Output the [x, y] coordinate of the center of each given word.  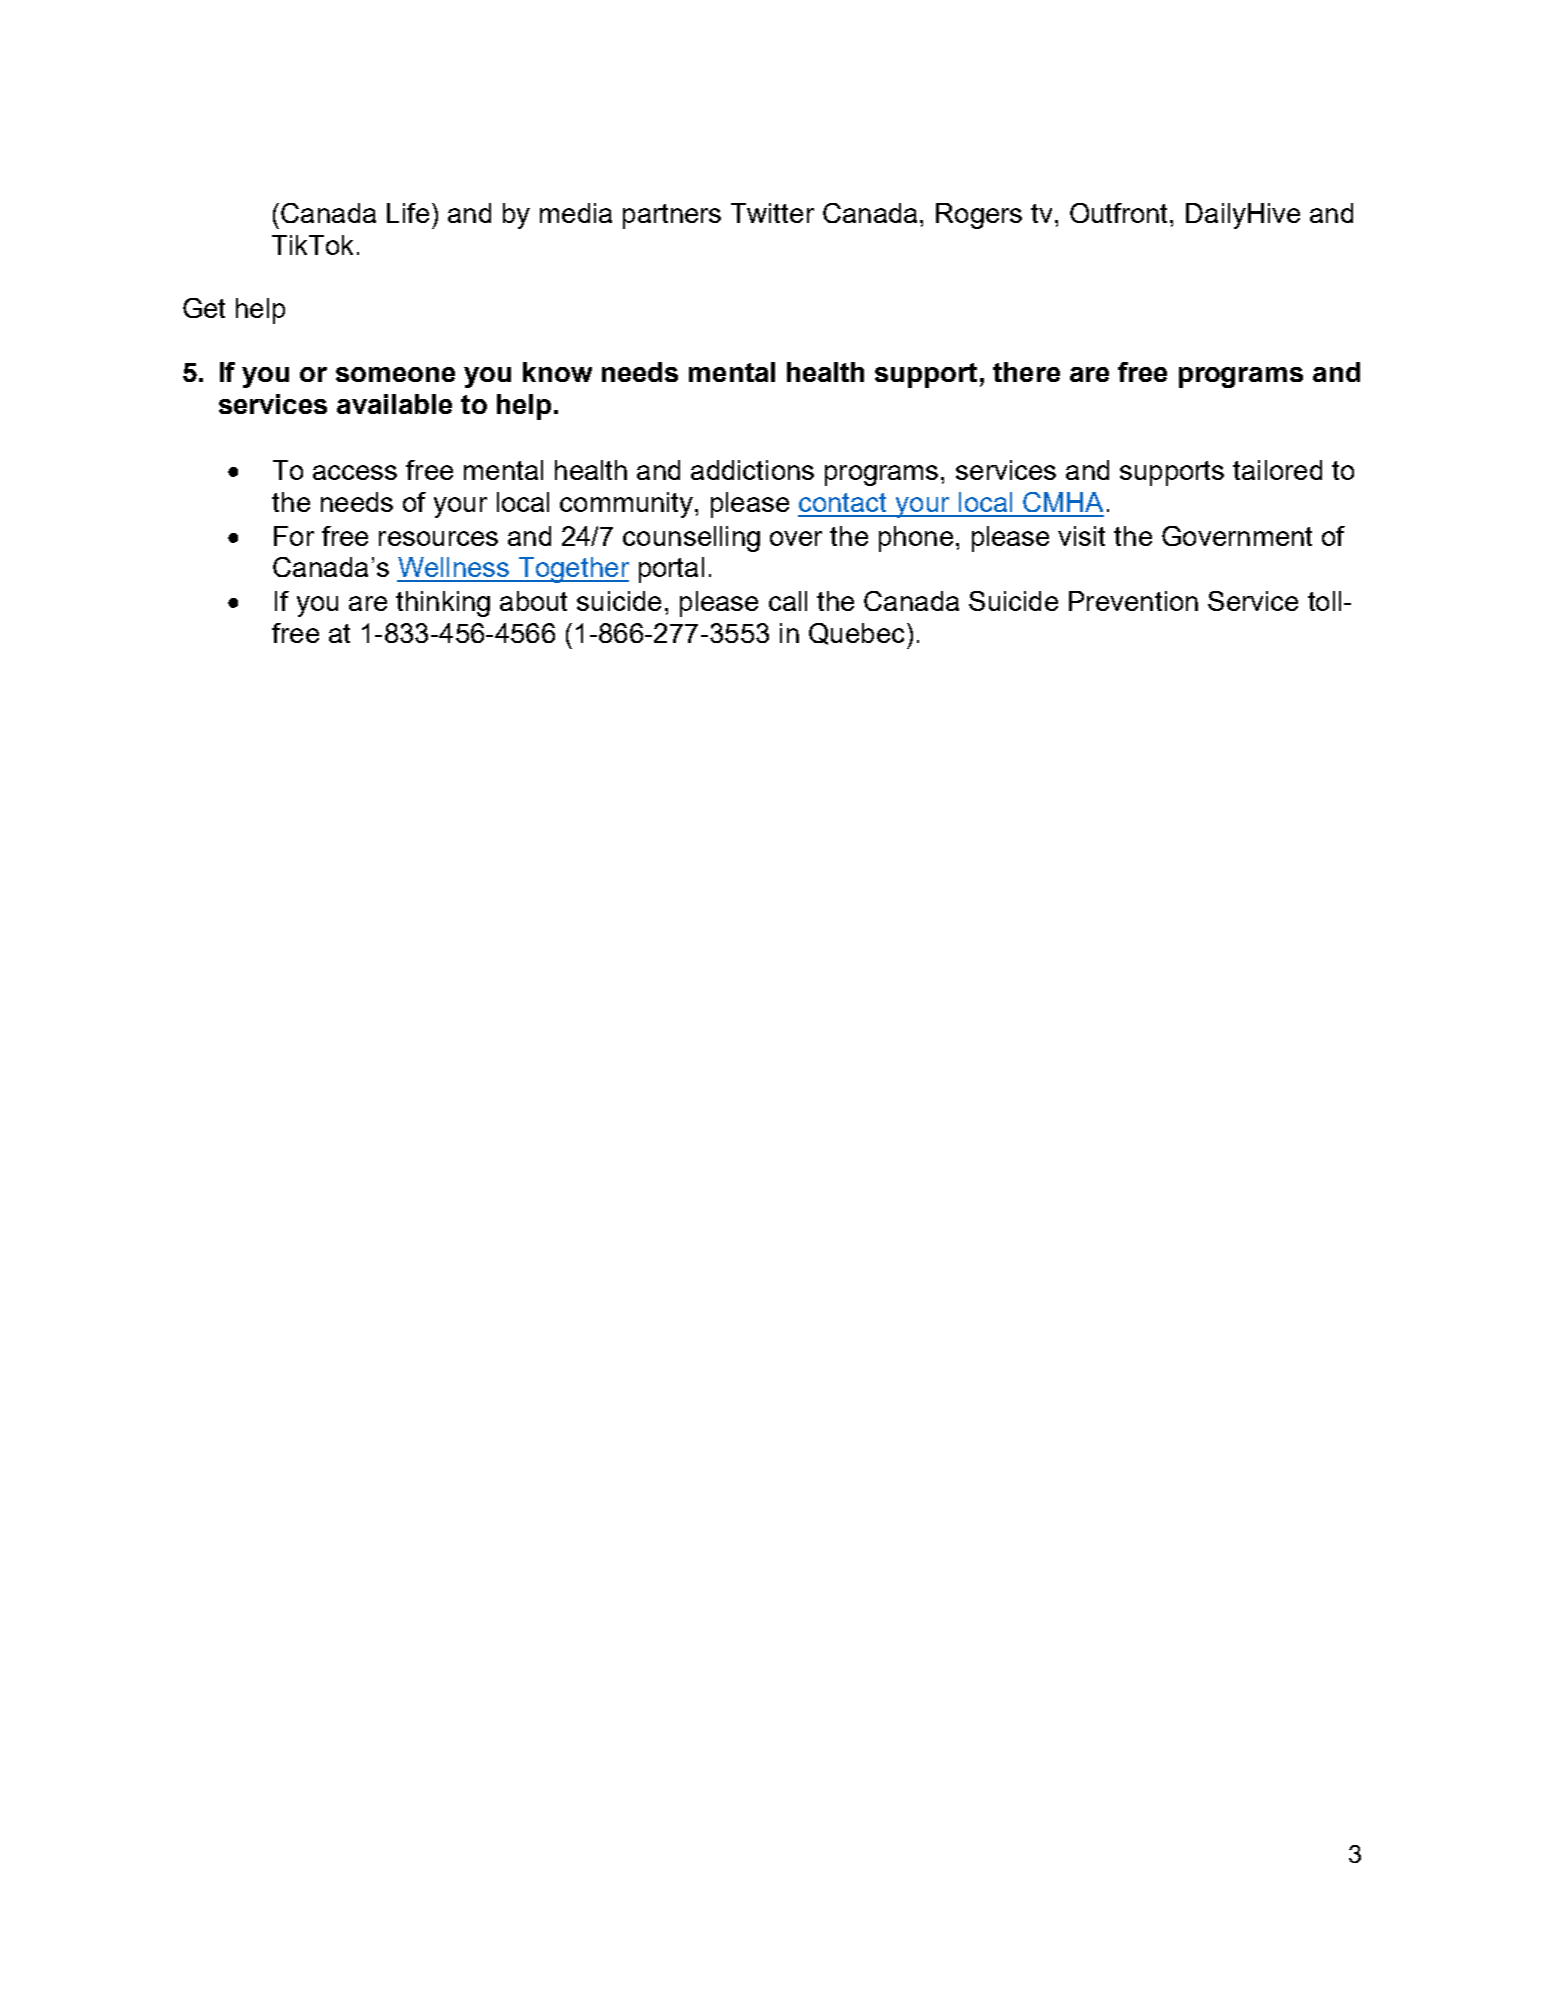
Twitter [772, 213]
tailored [1277, 470]
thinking [443, 604]
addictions [752, 470]
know [557, 372]
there [1026, 372]
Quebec [856, 634]
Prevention [1133, 601]
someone [395, 374]
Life [408, 213]
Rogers [979, 216]
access [355, 472]
